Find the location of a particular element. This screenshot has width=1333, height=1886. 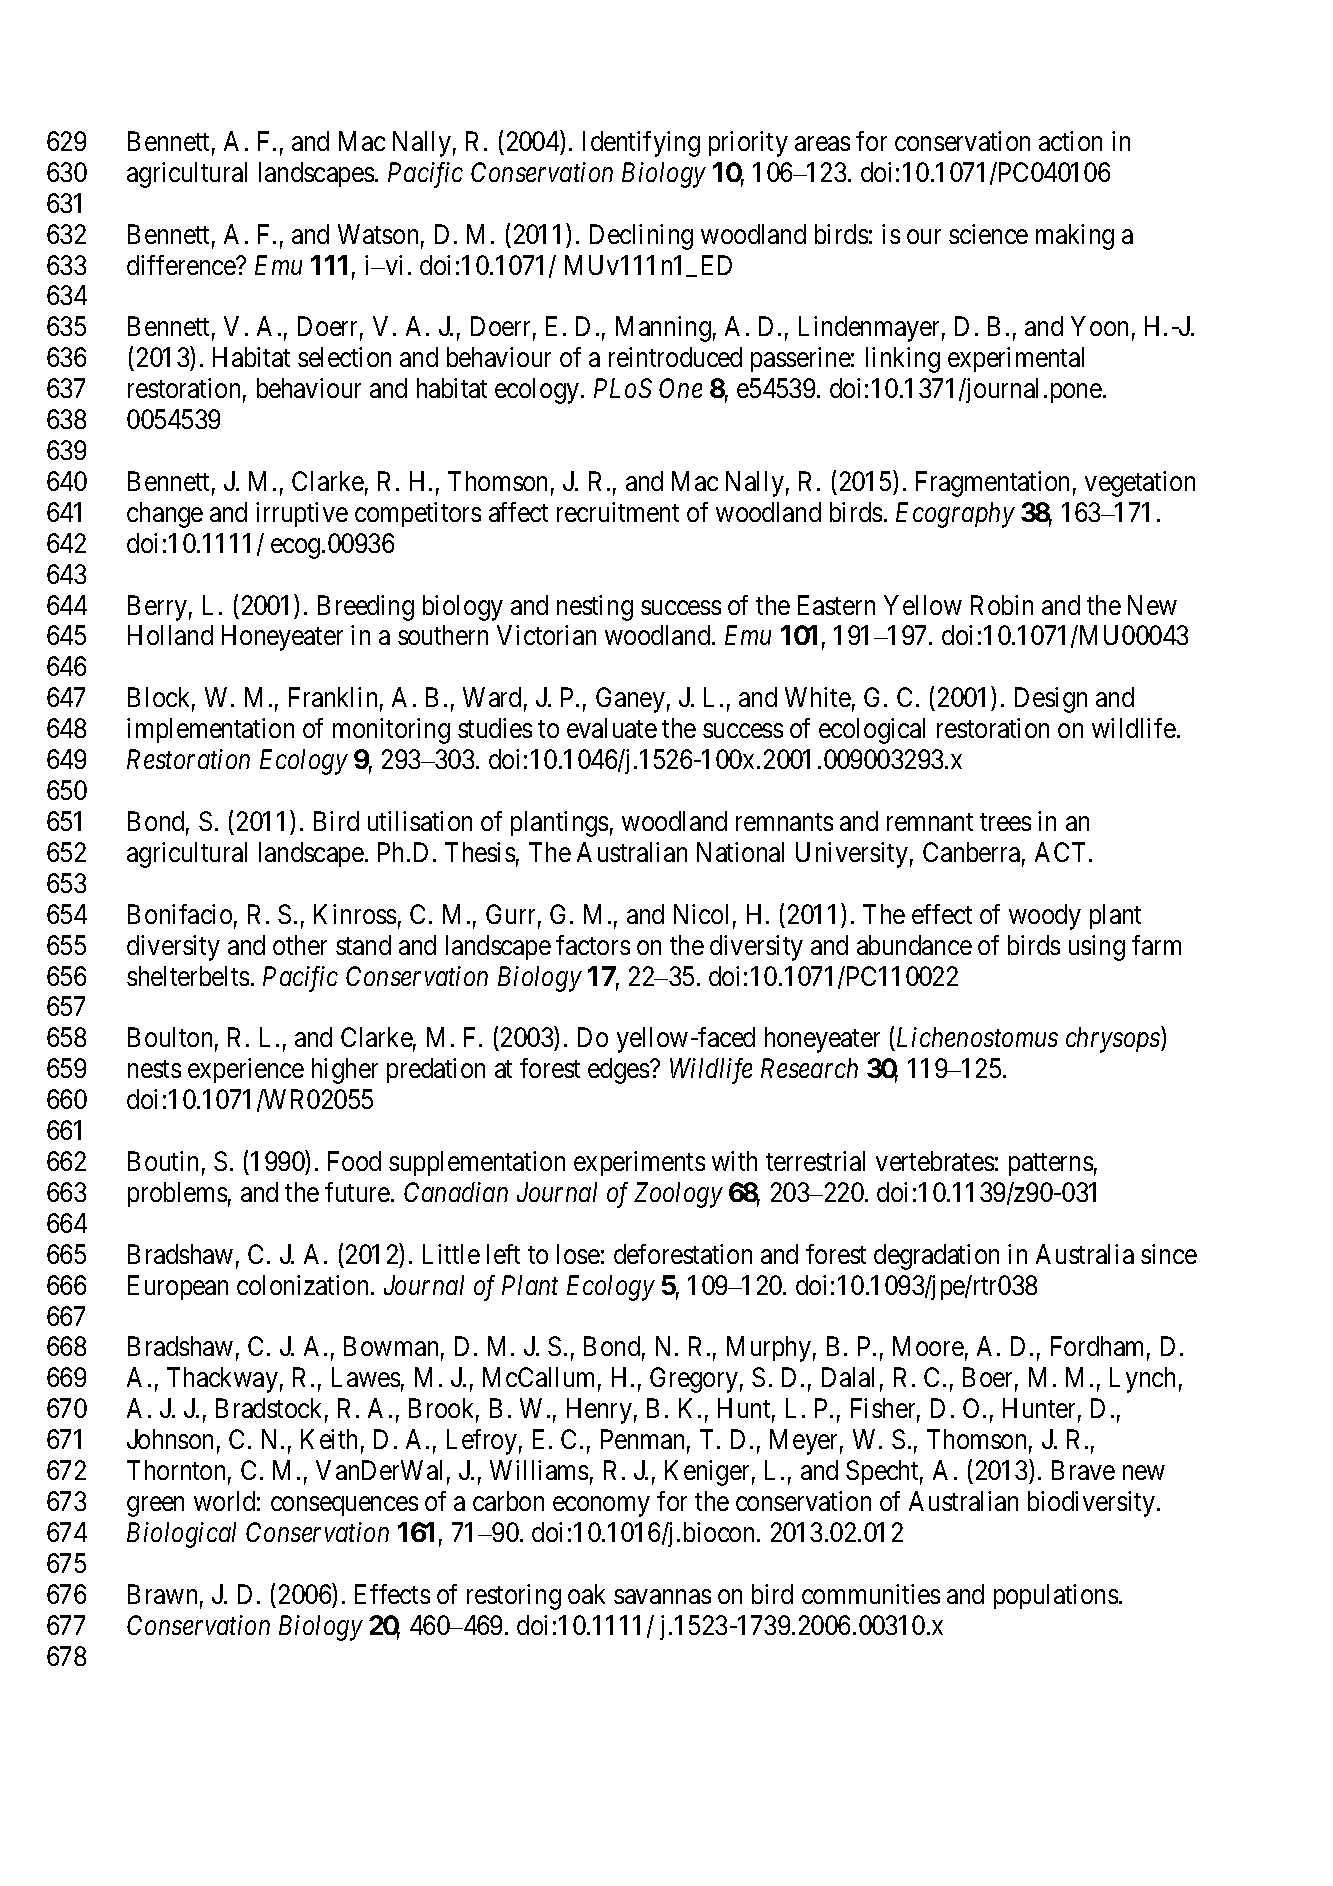

National is located at coordinates (740, 852).
